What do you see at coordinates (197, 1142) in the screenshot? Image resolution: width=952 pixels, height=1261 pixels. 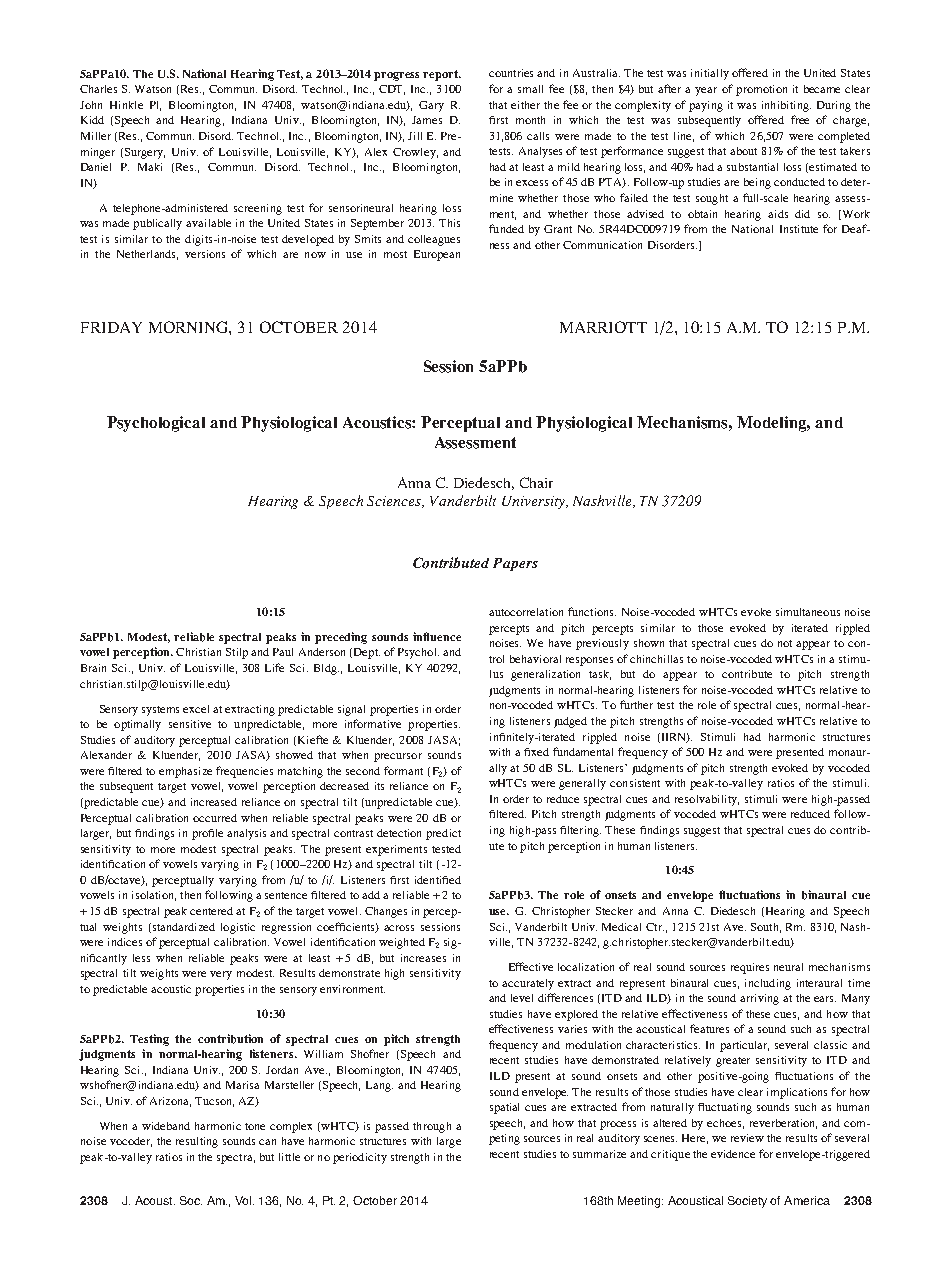 I see `resulting` at bounding box center [197, 1142].
